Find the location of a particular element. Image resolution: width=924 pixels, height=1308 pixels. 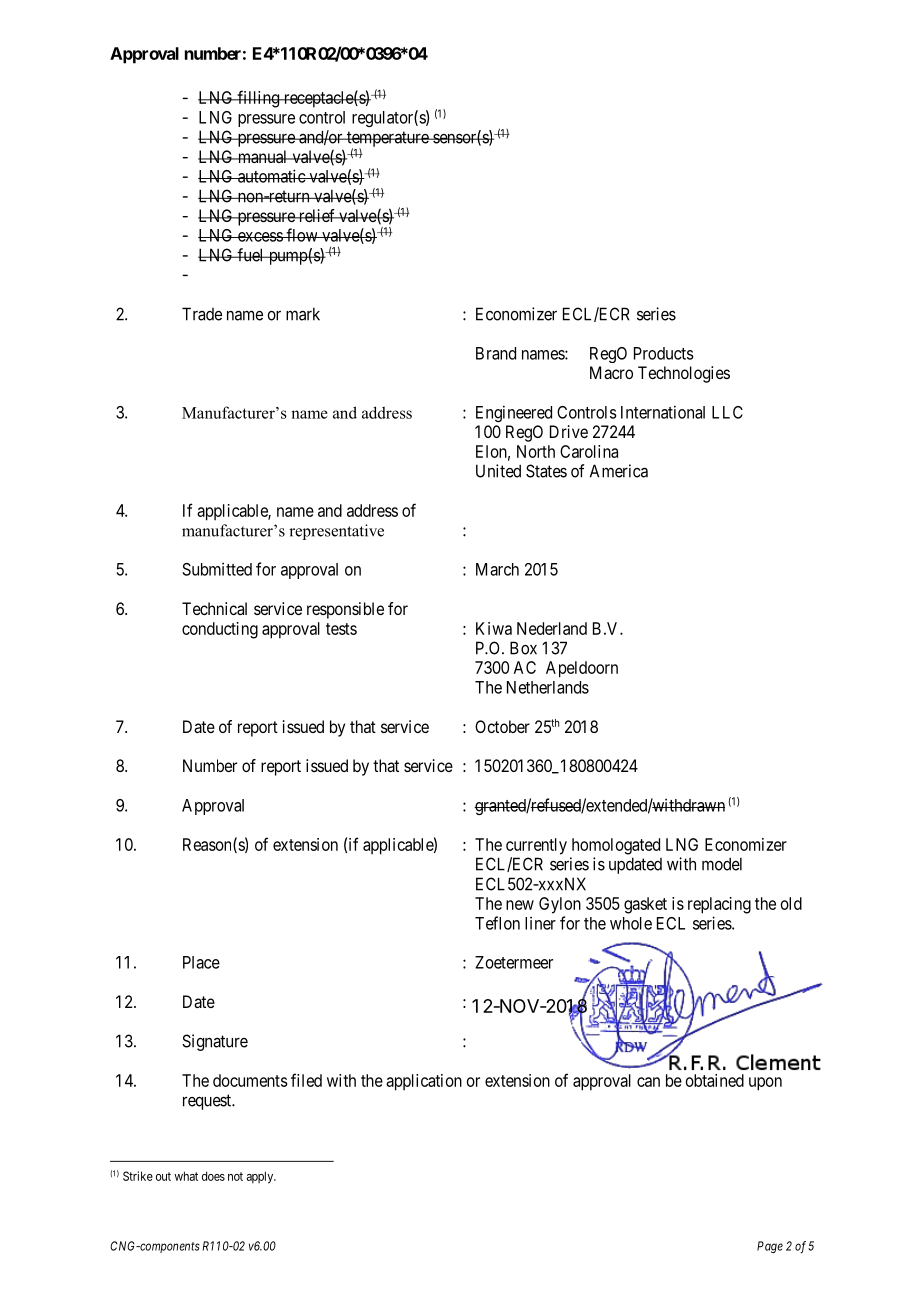

manual is located at coordinates (262, 156).
